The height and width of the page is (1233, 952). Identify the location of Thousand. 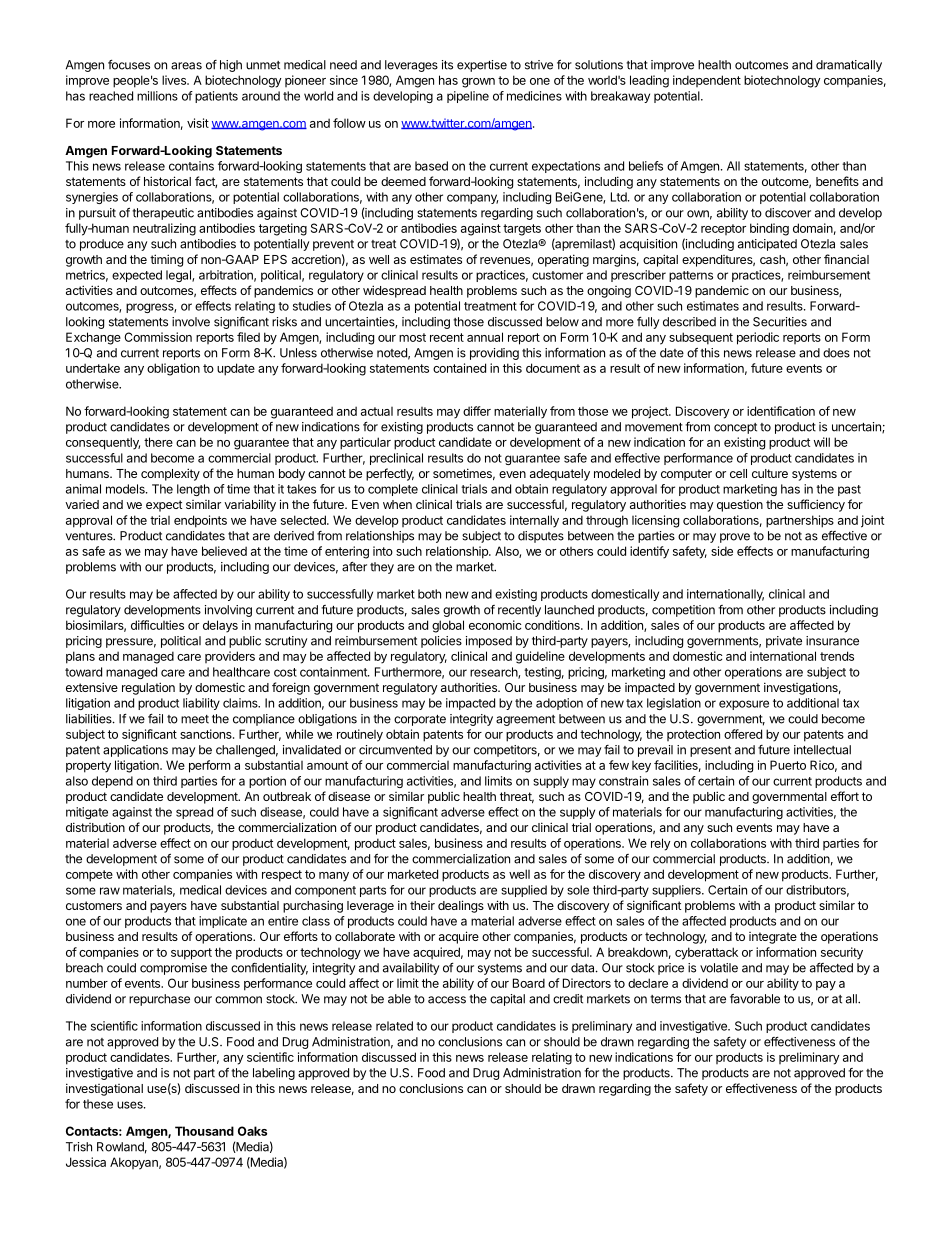
(204, 1131).
